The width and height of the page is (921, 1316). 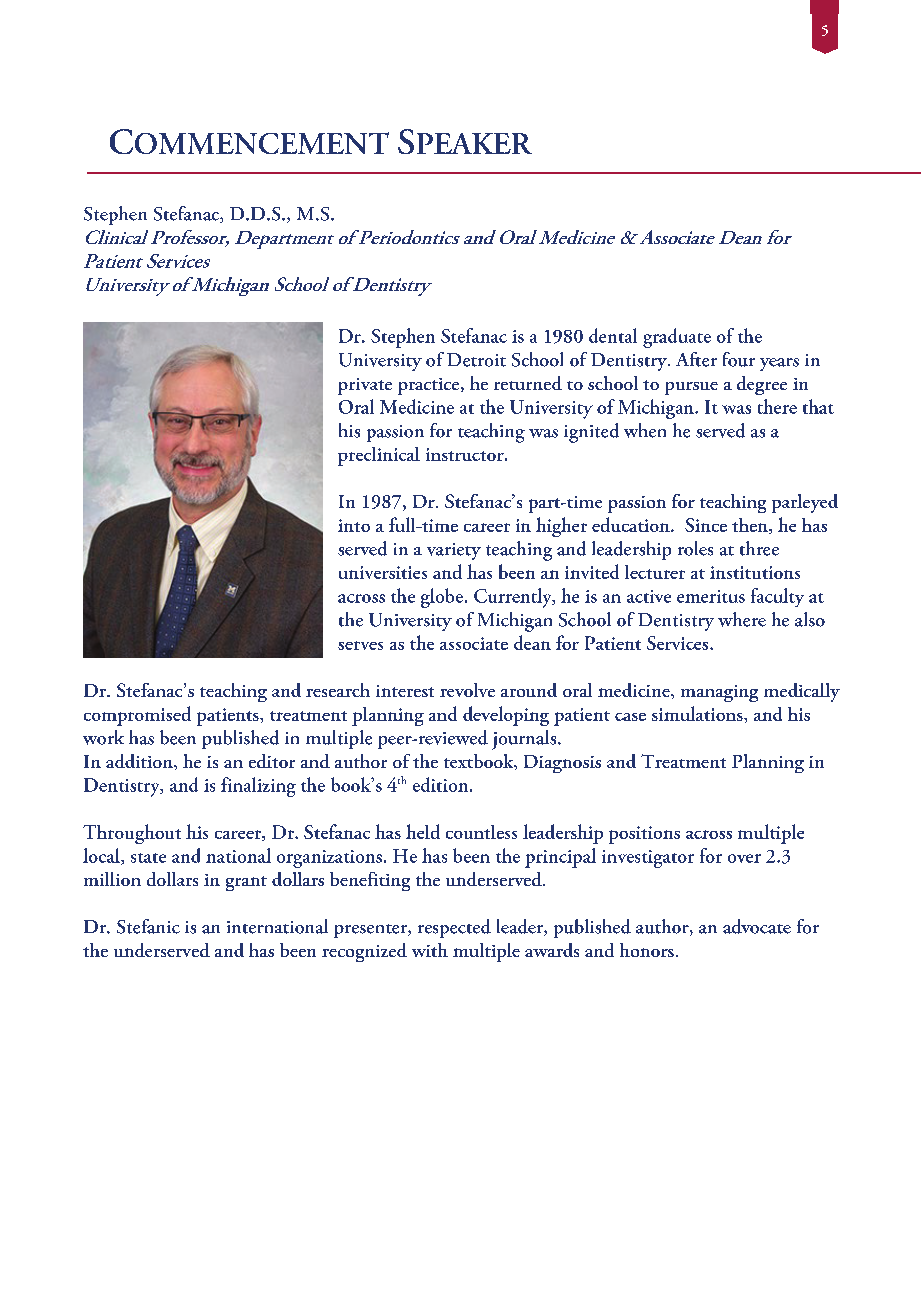 What do you see at coordinates (759, 548) in the page?
I see `three` at bounding box center [759, 548].
